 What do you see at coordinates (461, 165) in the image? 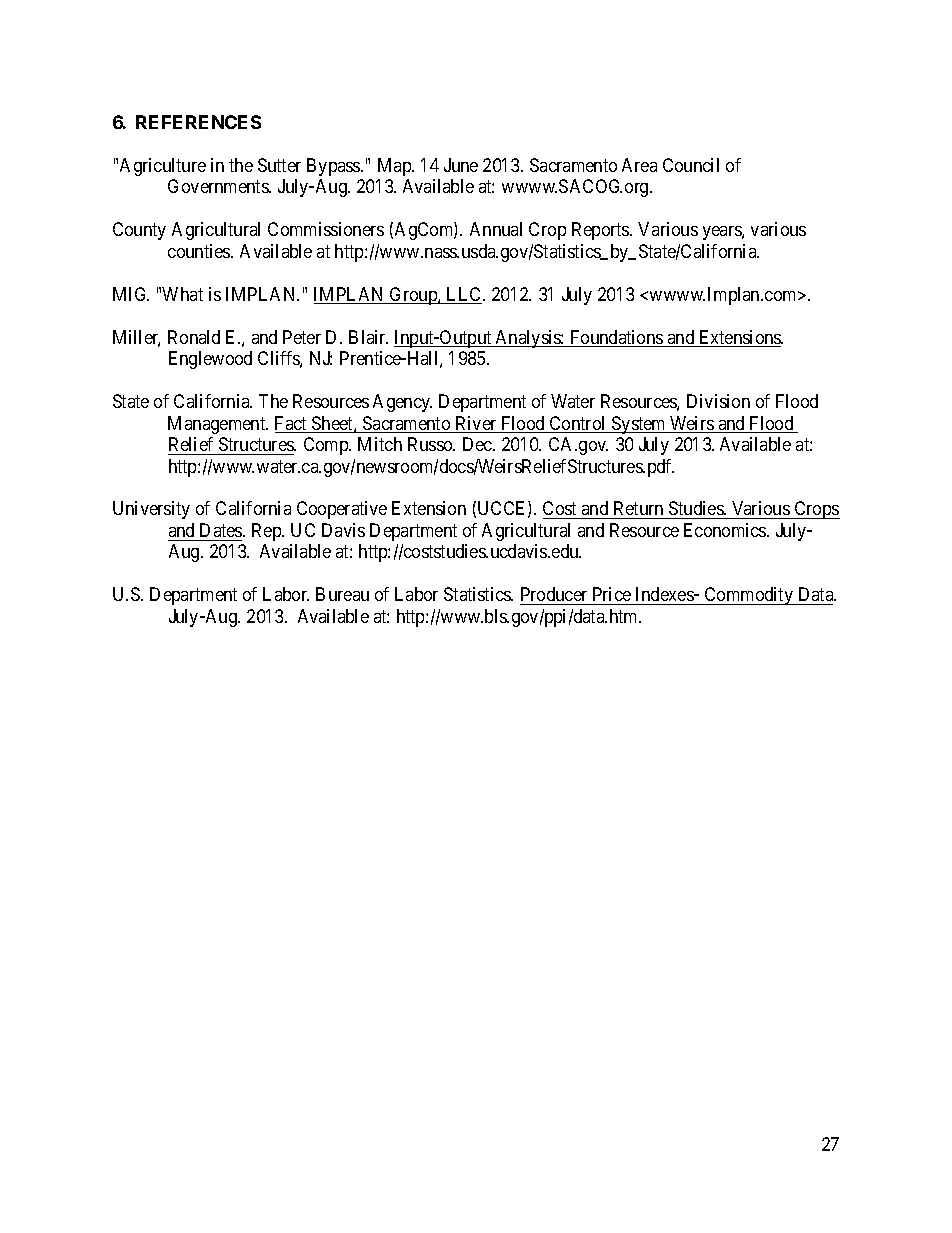
I see `June` at bounding box center [461, 165].
